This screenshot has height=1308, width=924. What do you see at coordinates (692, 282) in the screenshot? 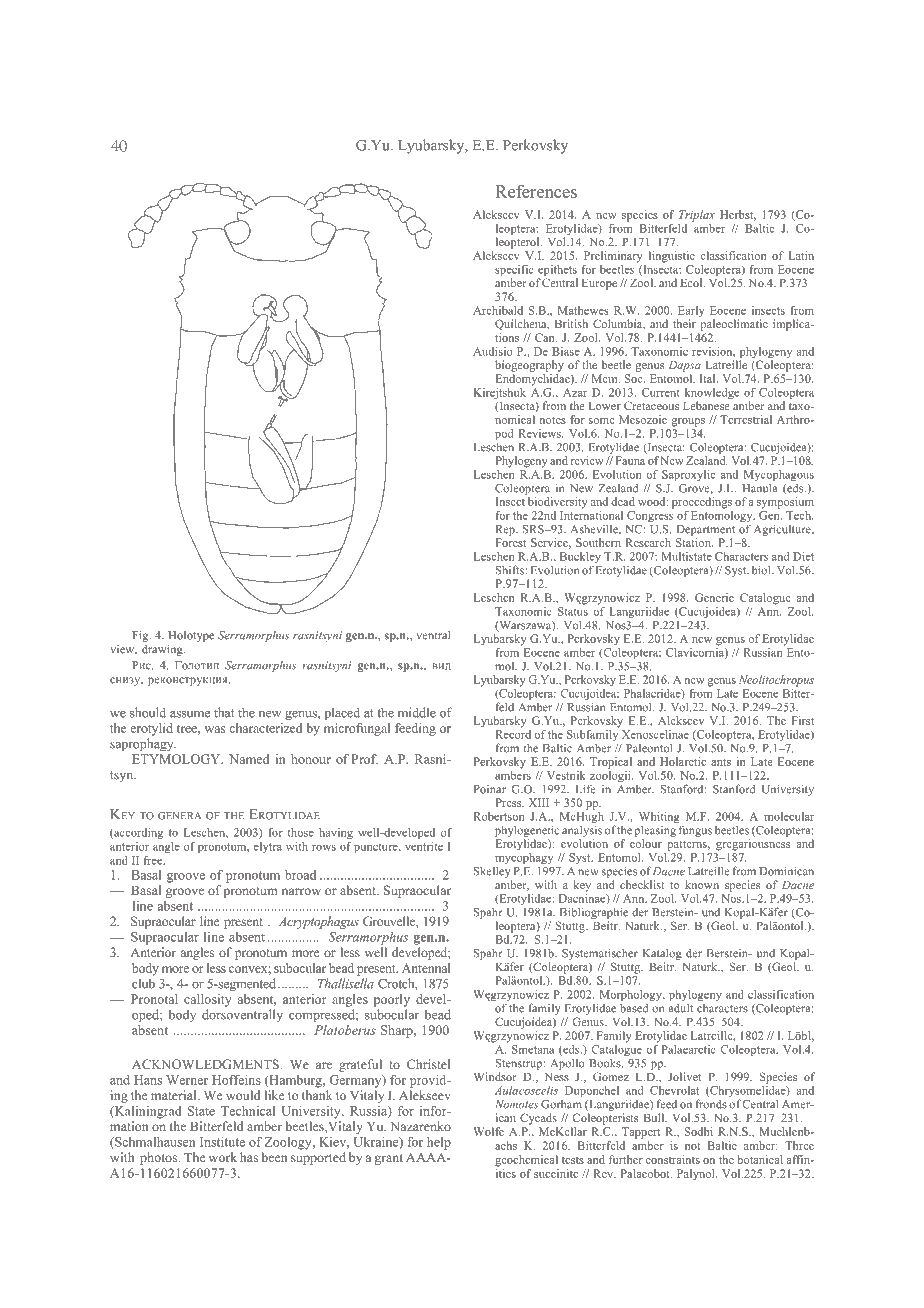
I see `Ecol` at bounding box center [692, 282].
